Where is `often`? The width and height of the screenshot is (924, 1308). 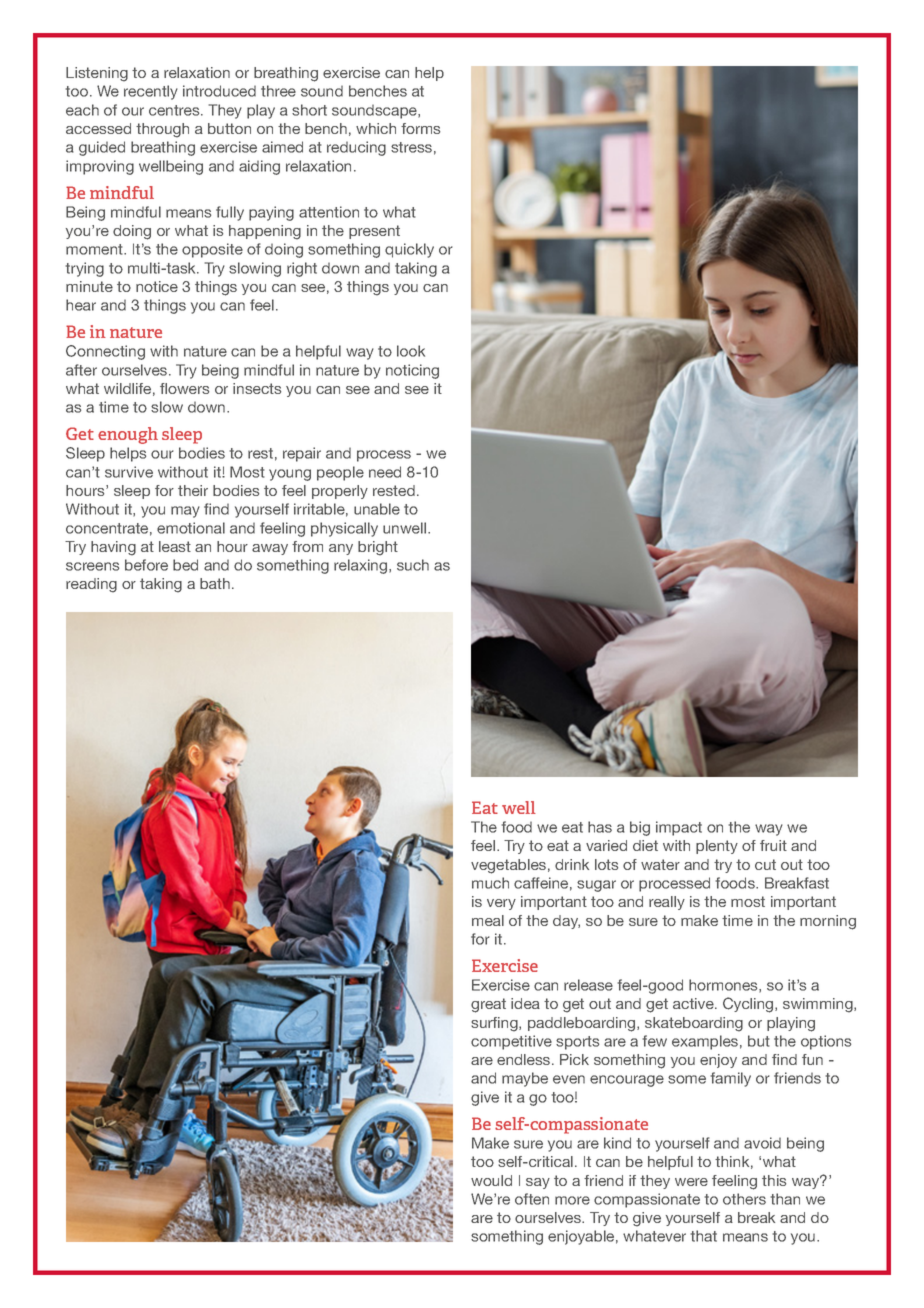
often is located at coordinates (532, 1199).
